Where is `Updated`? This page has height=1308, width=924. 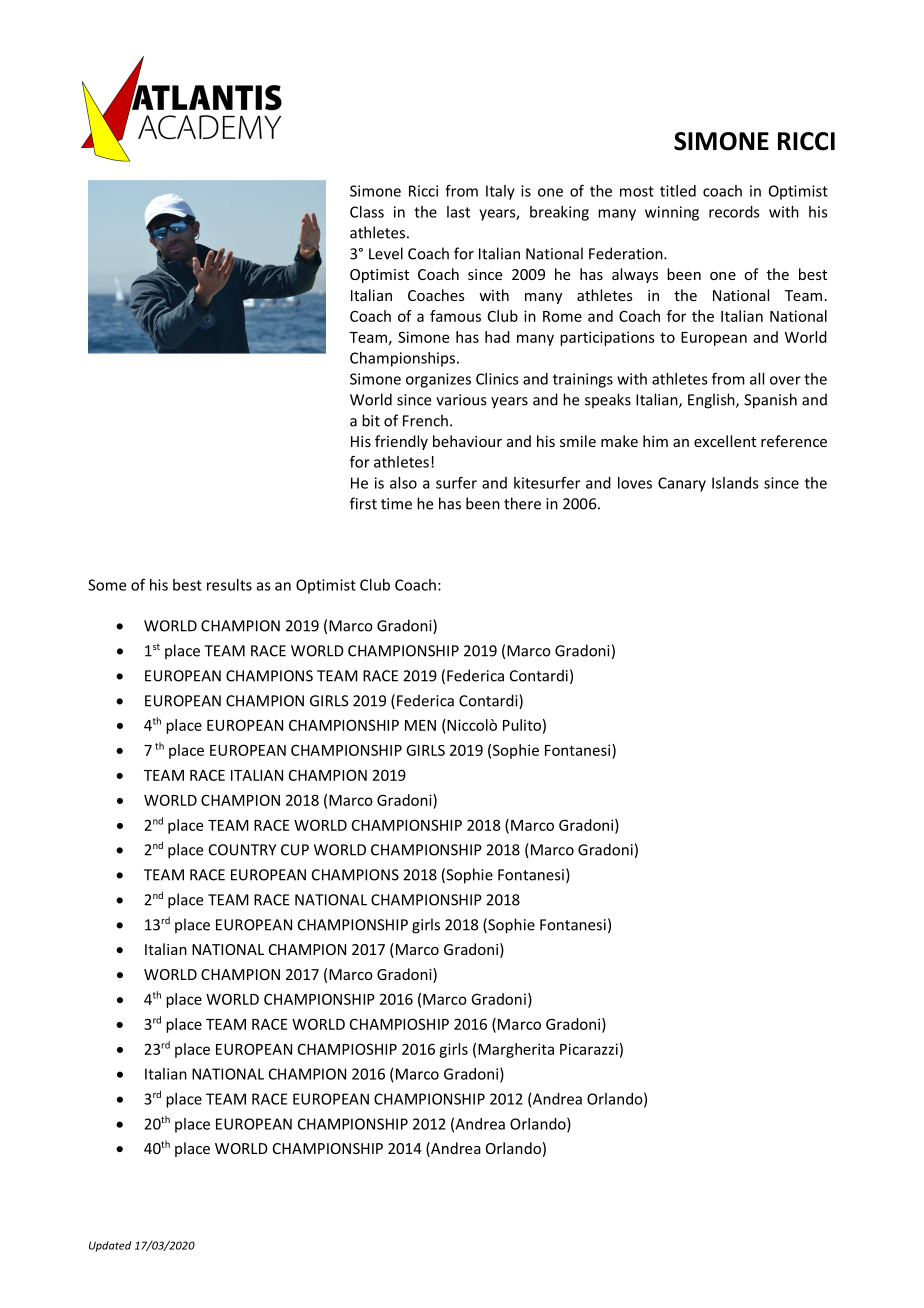 Updated is located at coordinates (110, 1246).
